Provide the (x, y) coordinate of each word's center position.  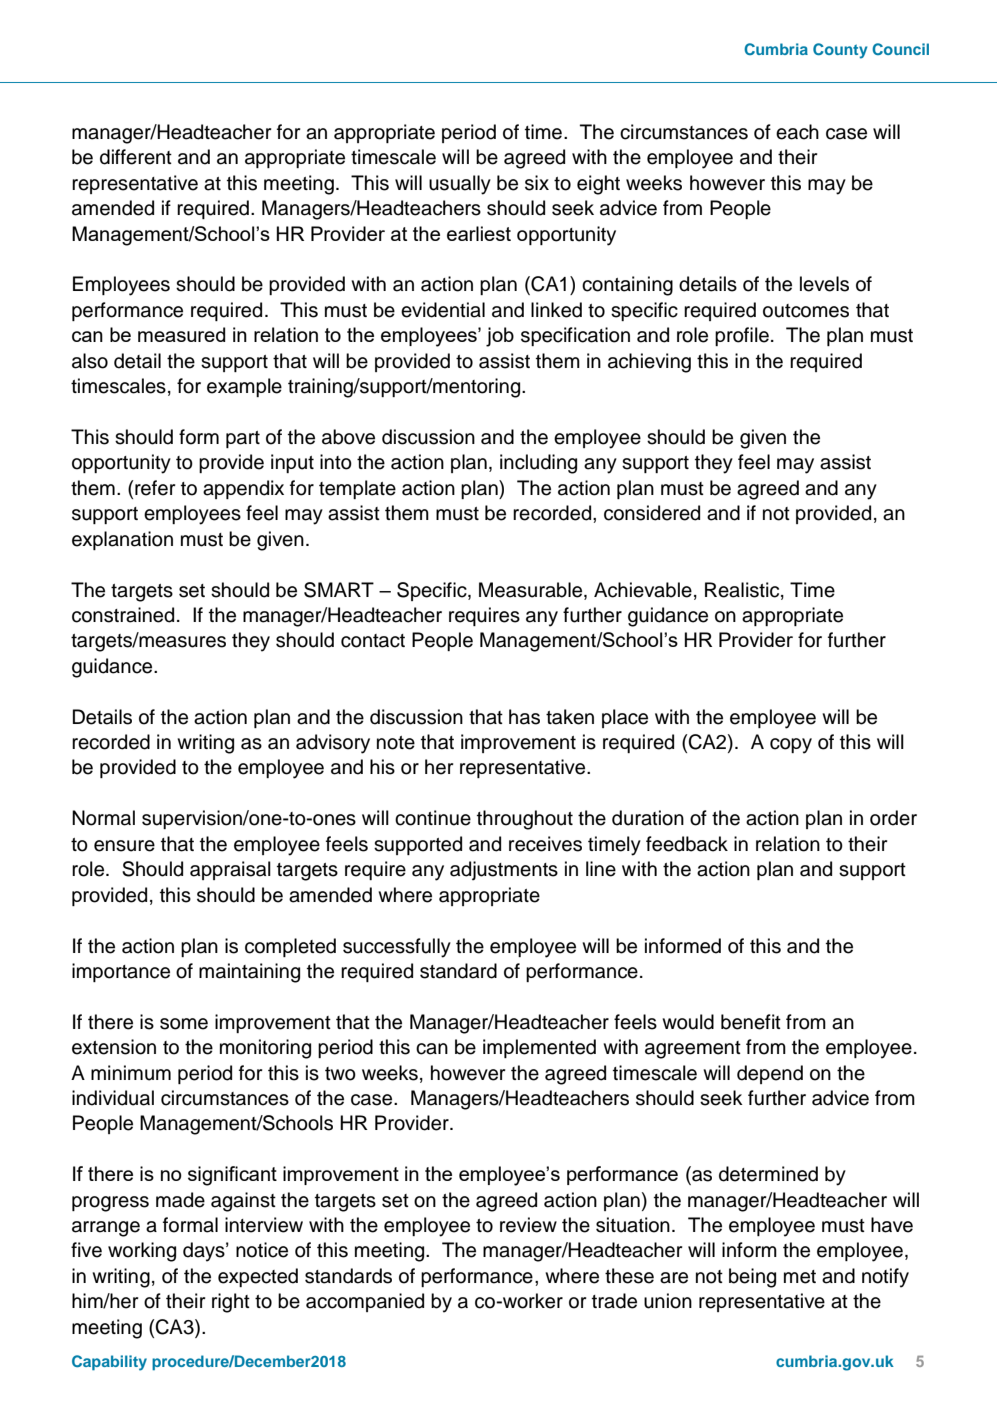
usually (460, 185)
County (840, 51)
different (136, 157)
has (524, 717)
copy (791, 746)
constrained (123, 615)
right (231, 1303)
